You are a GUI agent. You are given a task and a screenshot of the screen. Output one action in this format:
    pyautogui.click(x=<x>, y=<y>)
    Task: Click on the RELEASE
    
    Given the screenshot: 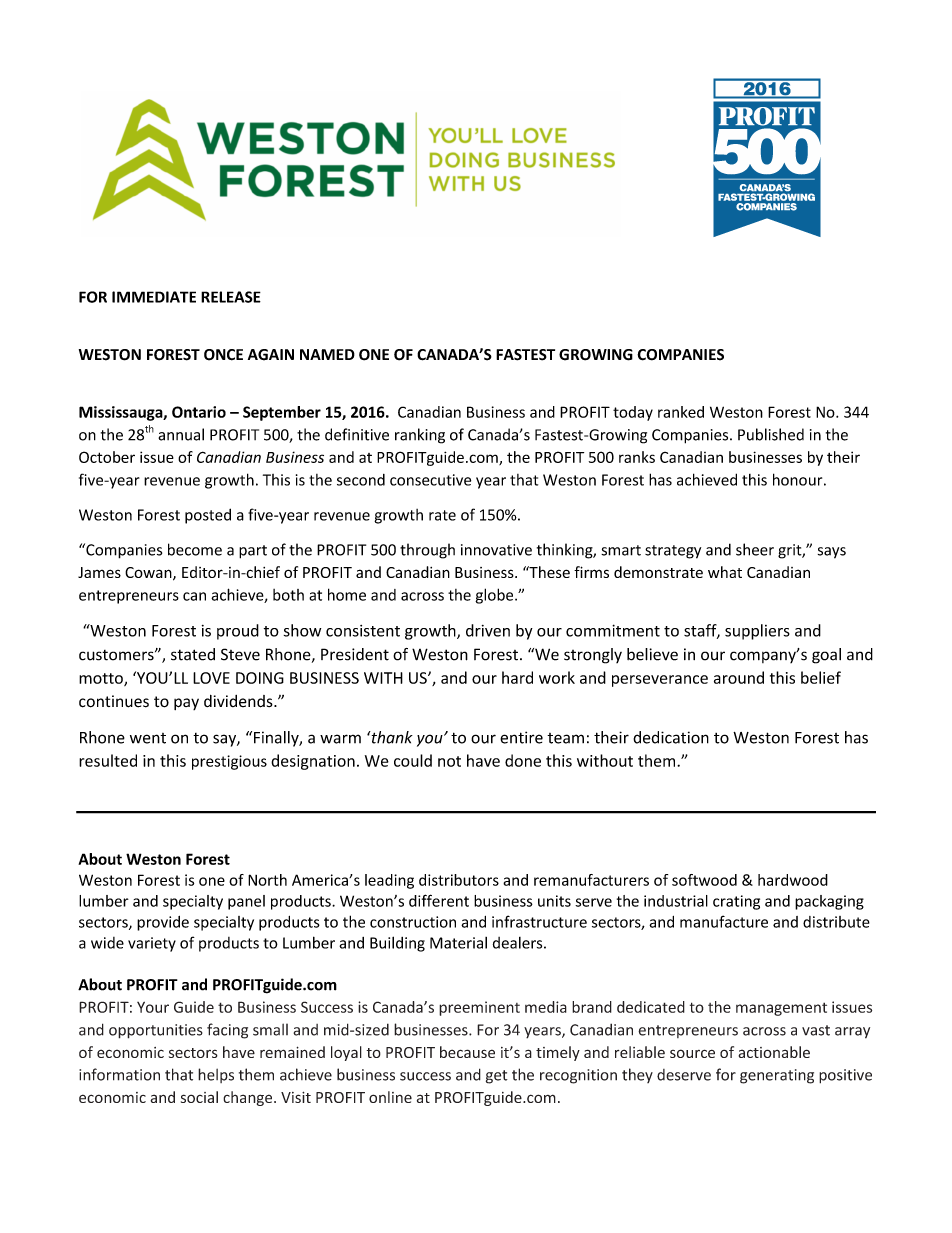 What is the action you would take?
    pyautogui.click(x=231, y=297)
